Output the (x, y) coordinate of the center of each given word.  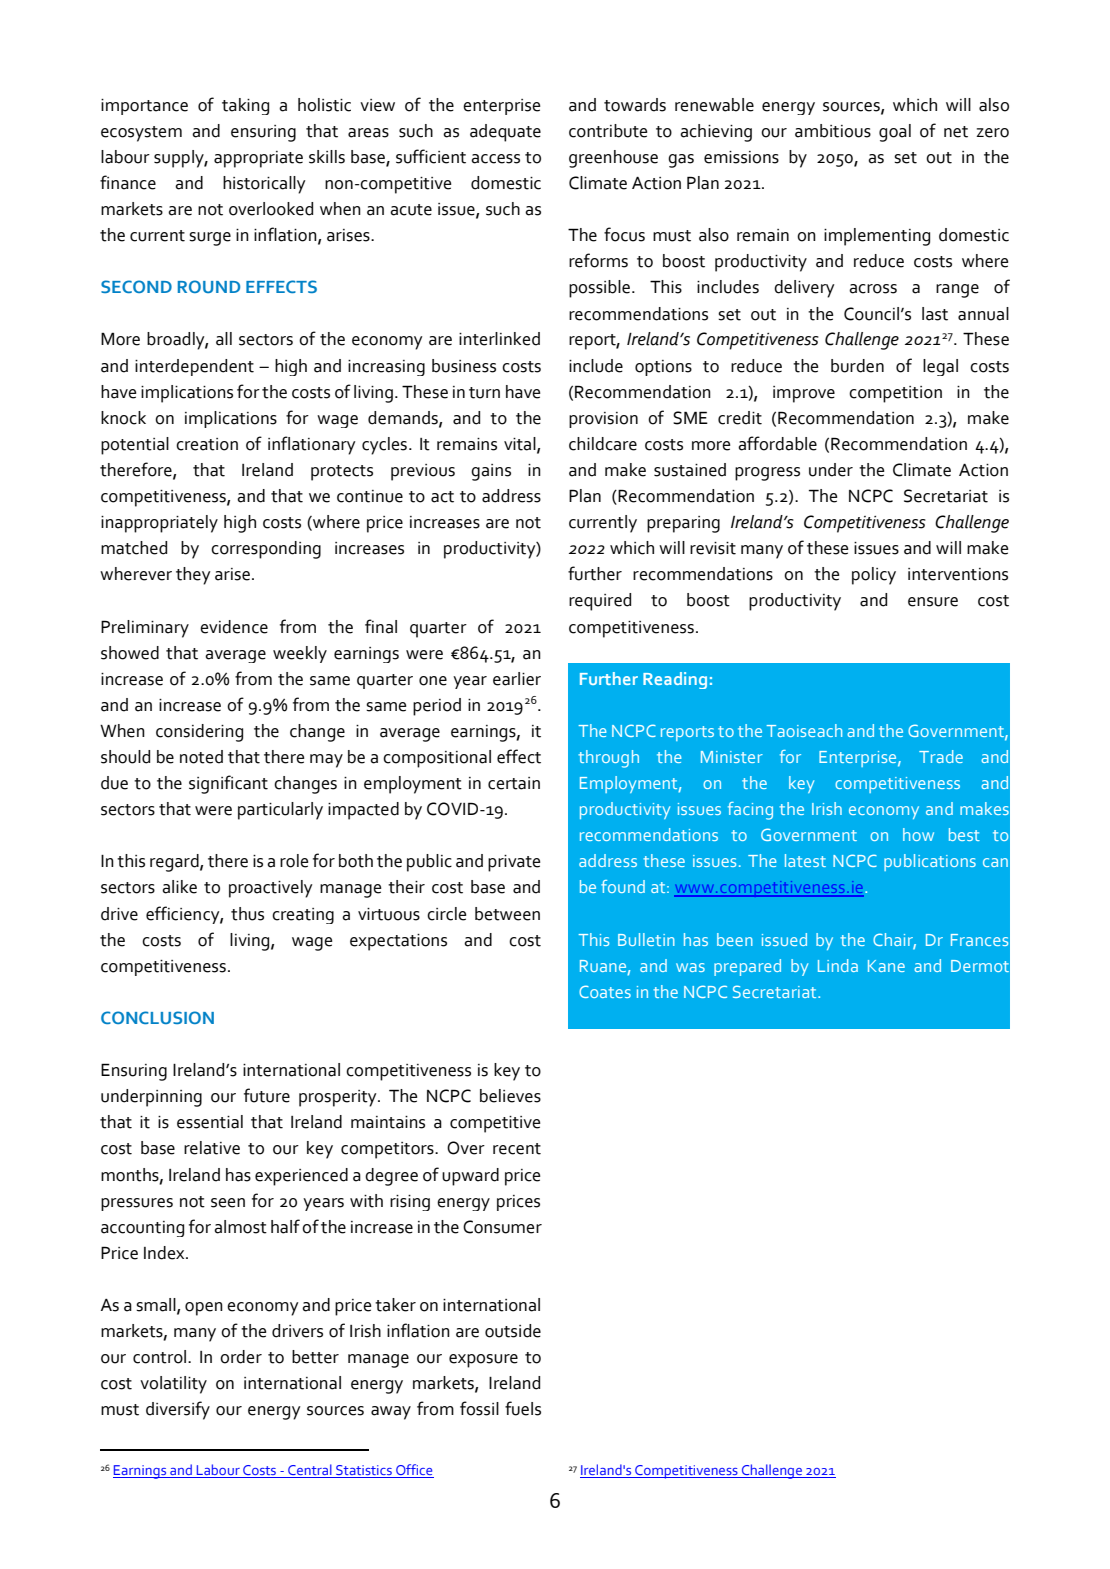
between (507, 914)
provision (603, 420)
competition (895, 394)
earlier (517, 679)
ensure (933, 602)
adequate (505, 133)
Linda (838, 965)
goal (895, 133)
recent (517, 1149)
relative (212, 1148)
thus (247, 914)
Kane (886, 966)
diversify (178, 1410)
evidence (234, 627)
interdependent (194, 367)
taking (245, 106)
